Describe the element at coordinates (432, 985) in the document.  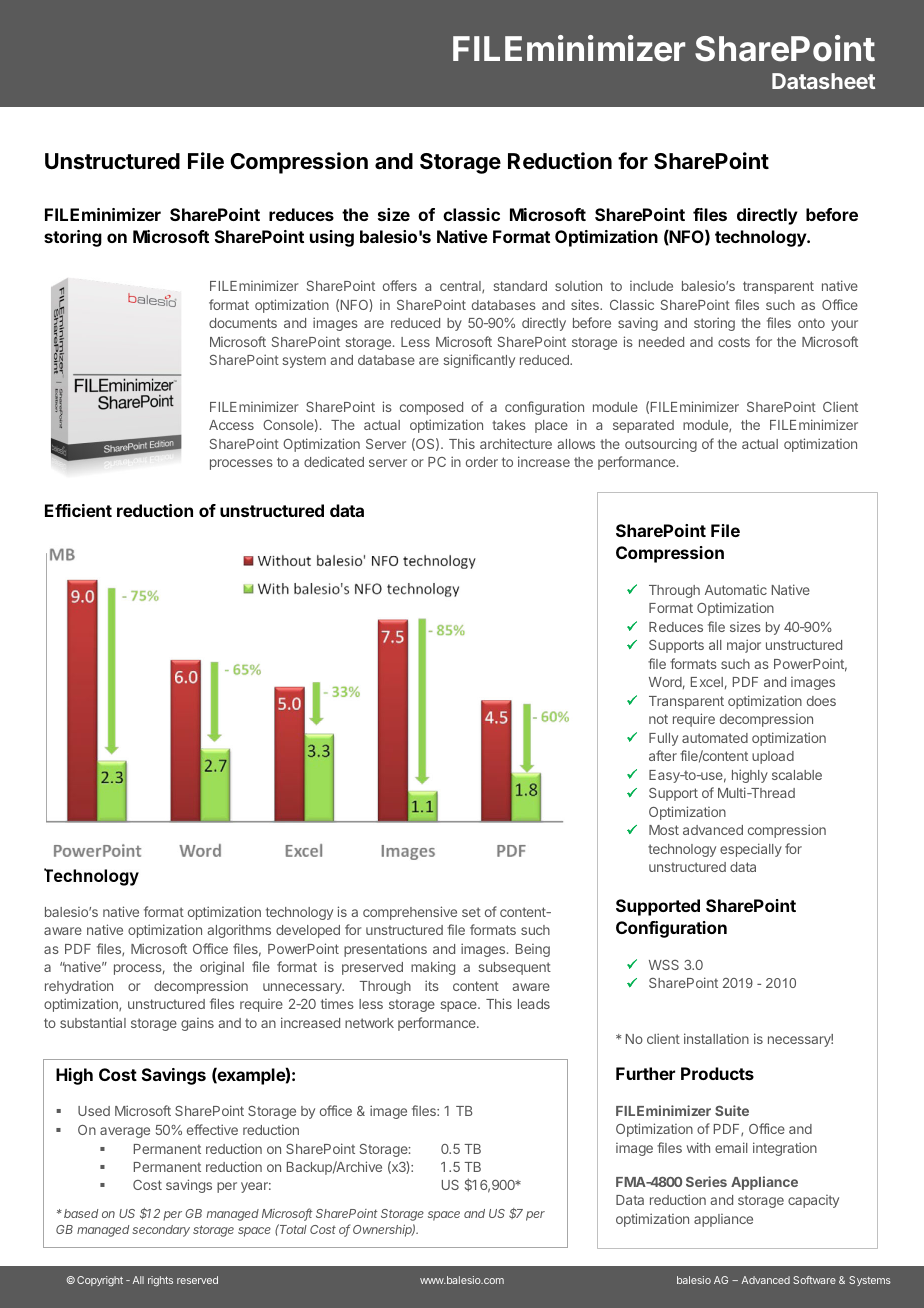
I see `its` at that location.
